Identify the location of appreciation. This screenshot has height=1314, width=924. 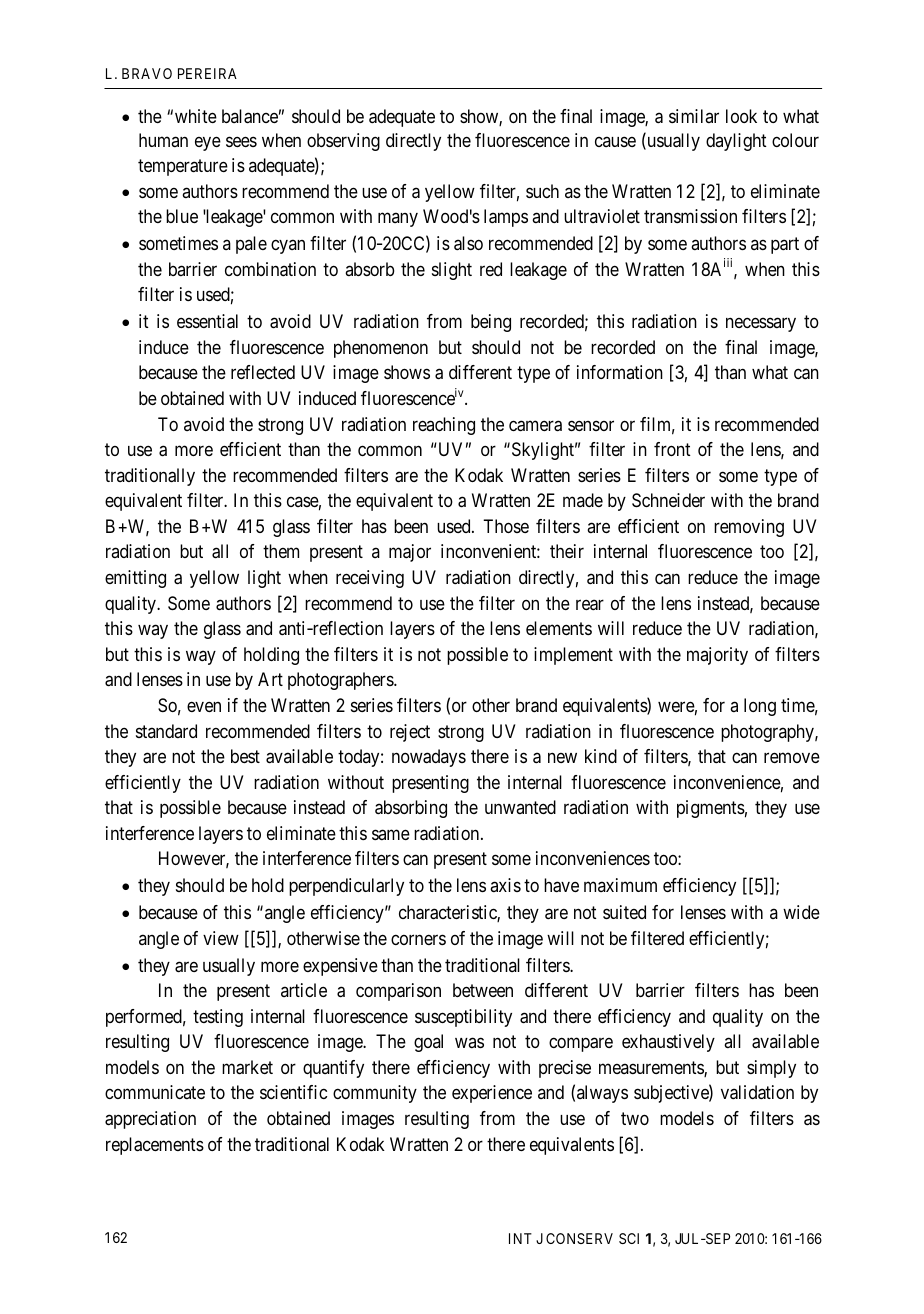
(150, 1120).
